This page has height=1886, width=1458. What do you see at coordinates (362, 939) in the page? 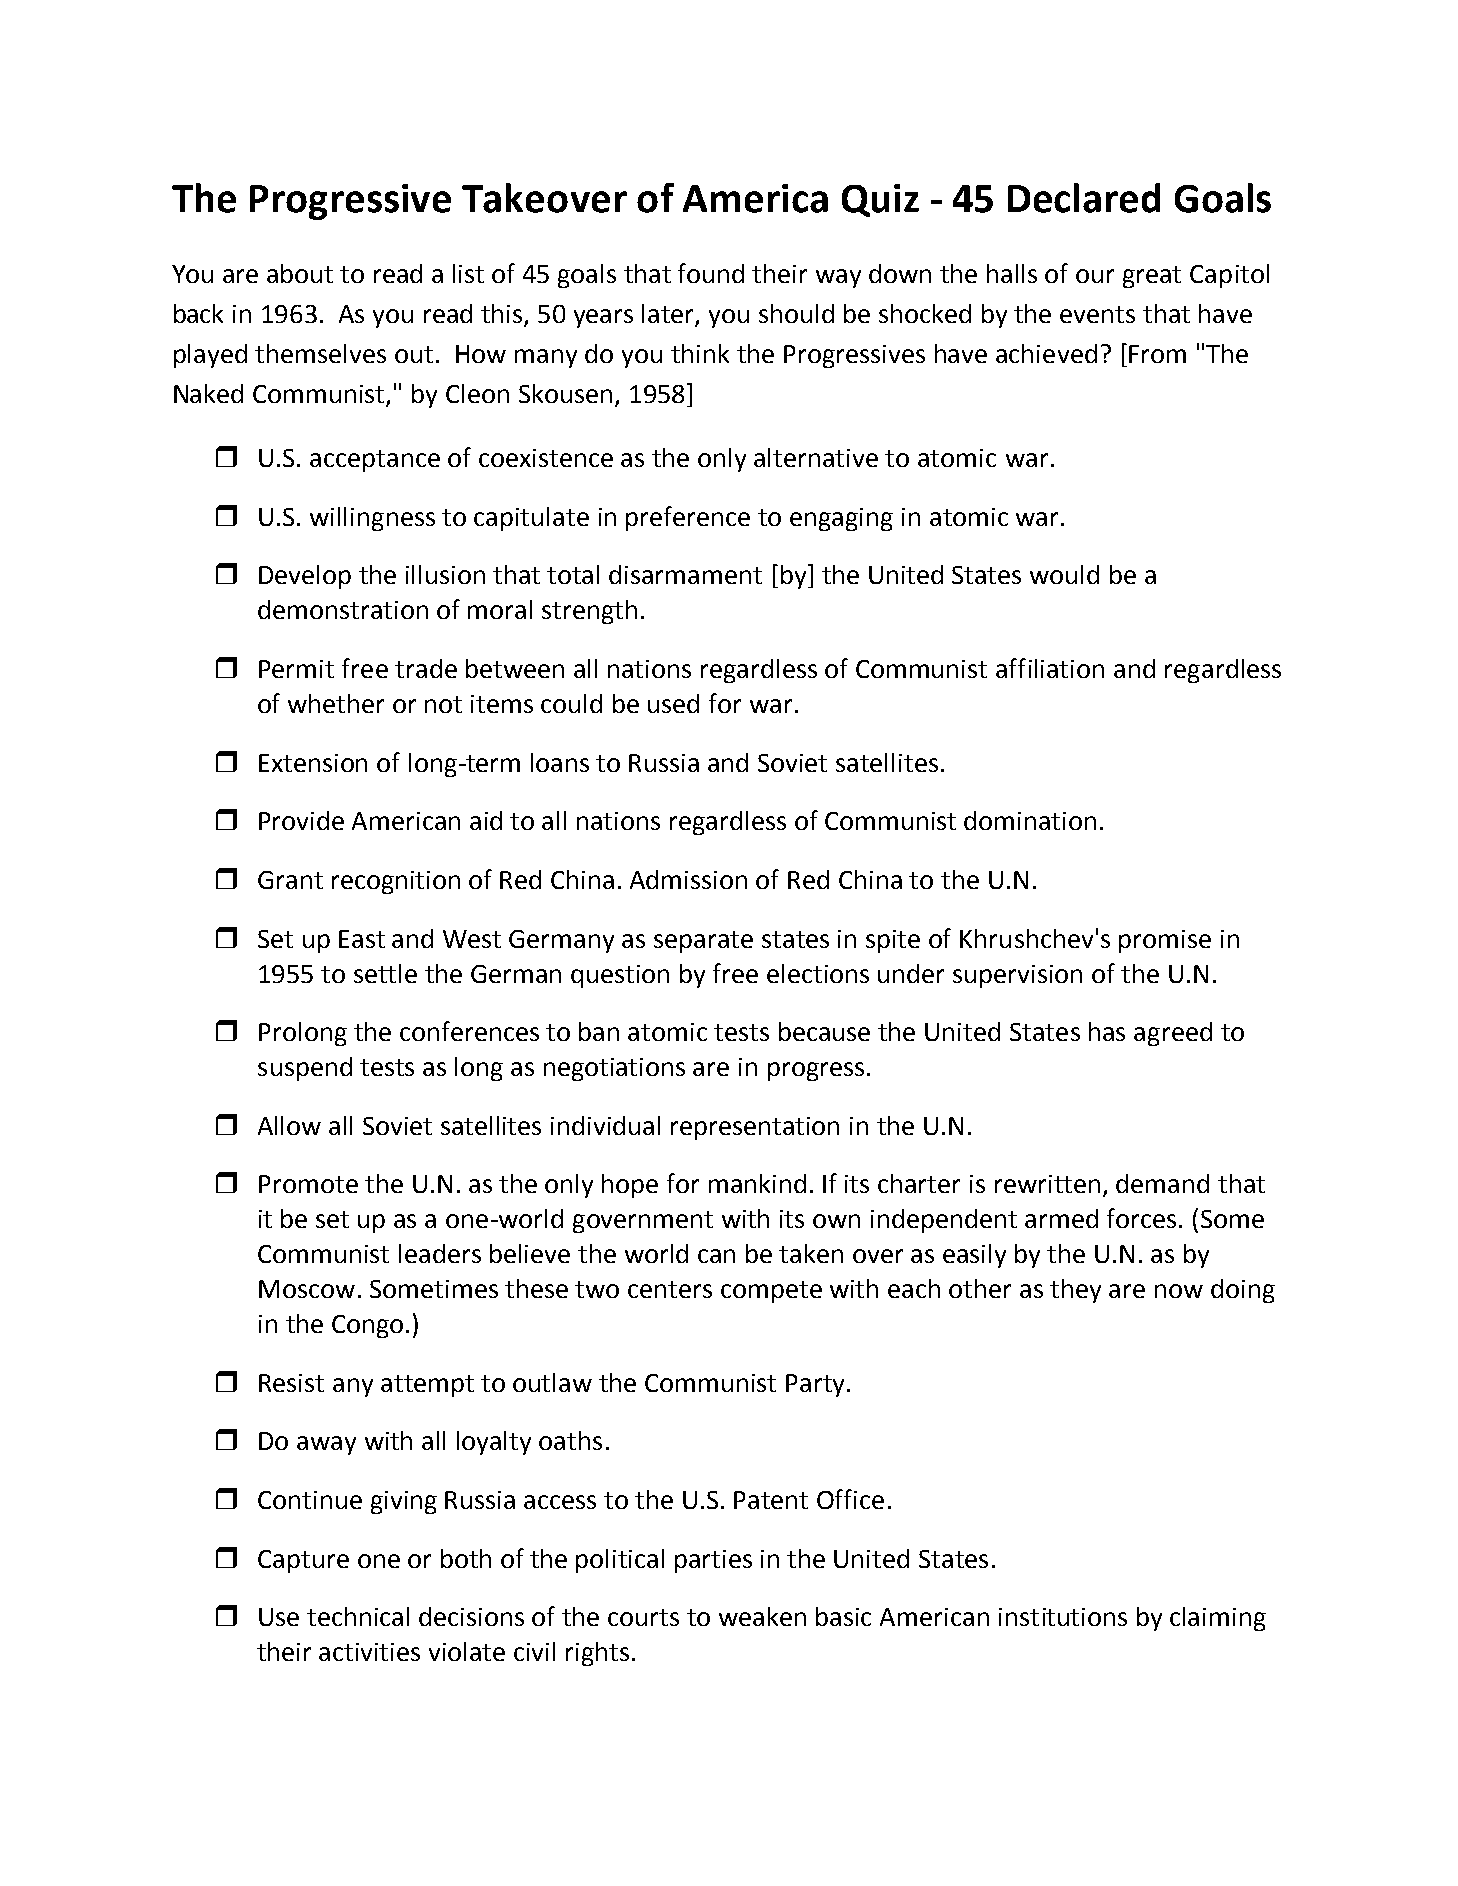
I see `East` at bounding box center [362, 939].
